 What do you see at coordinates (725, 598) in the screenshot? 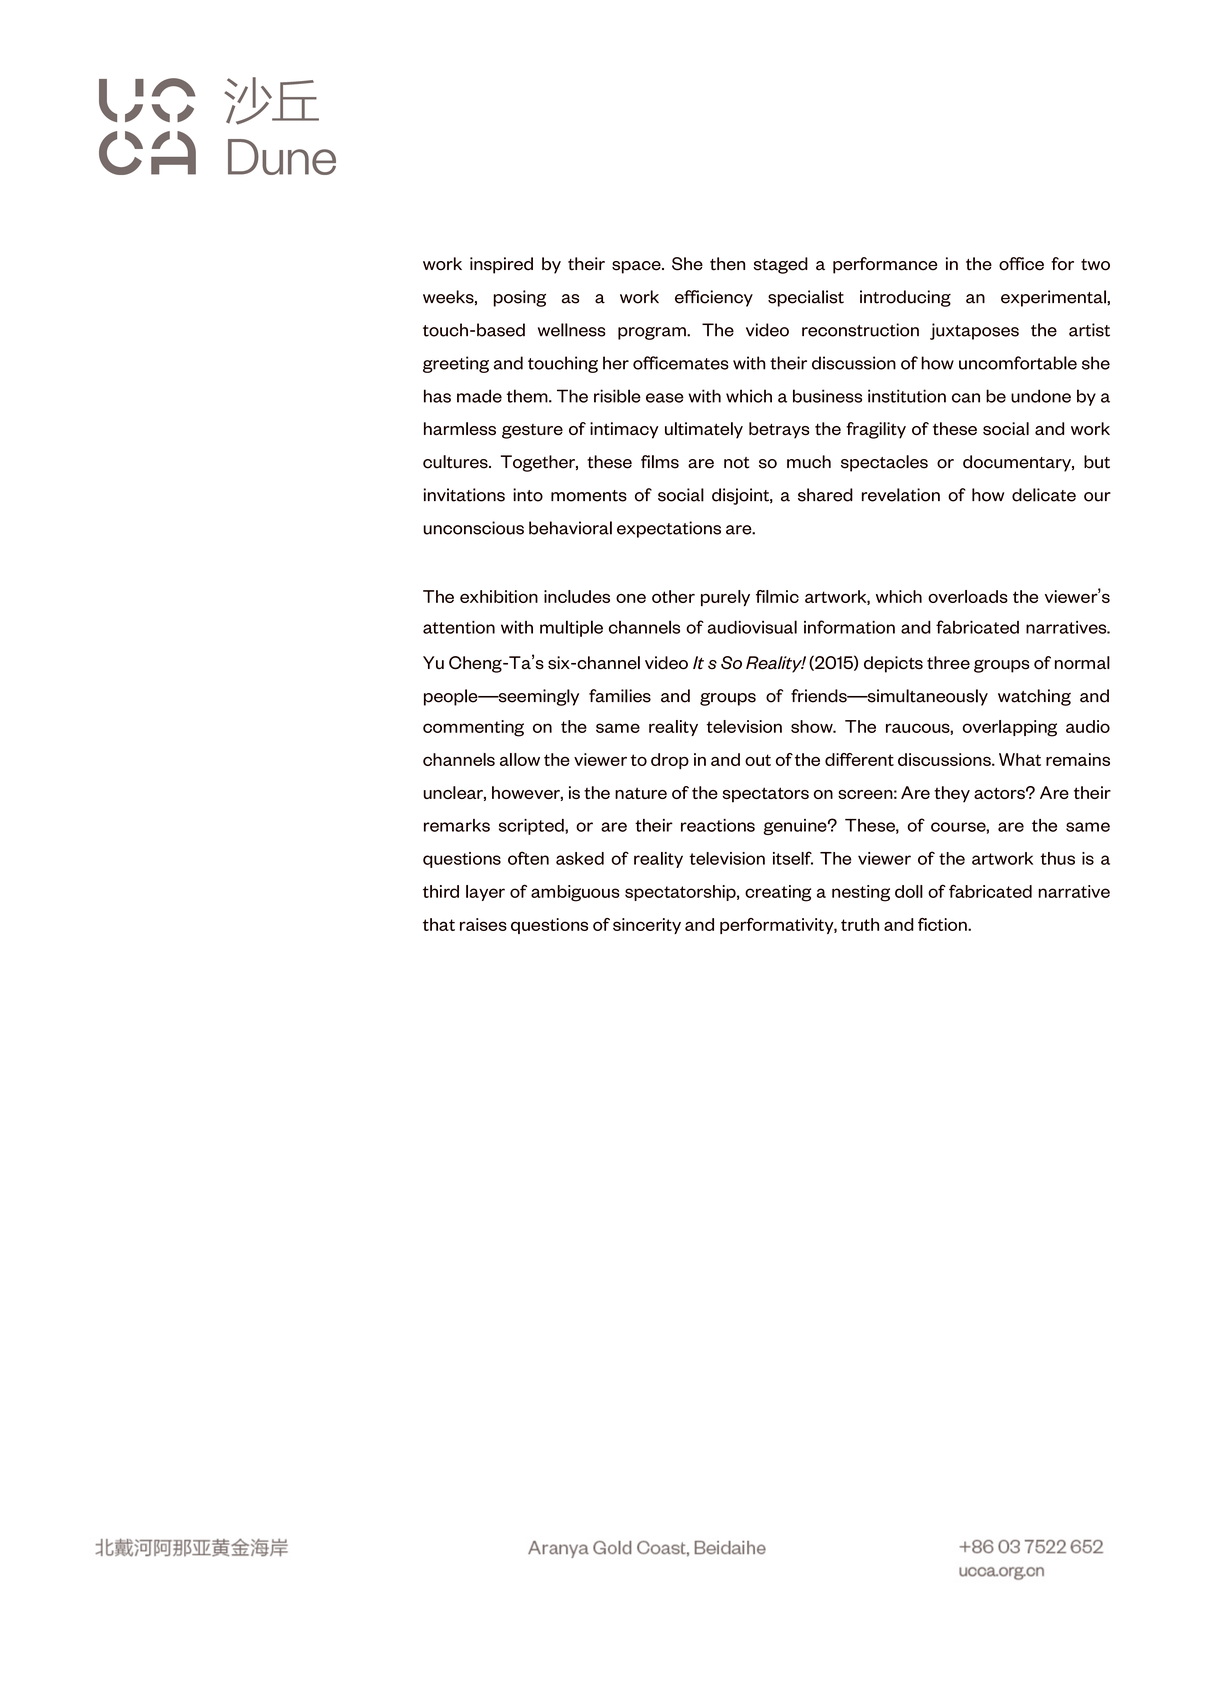
I see `purely` at bounding box center [725, 598].
